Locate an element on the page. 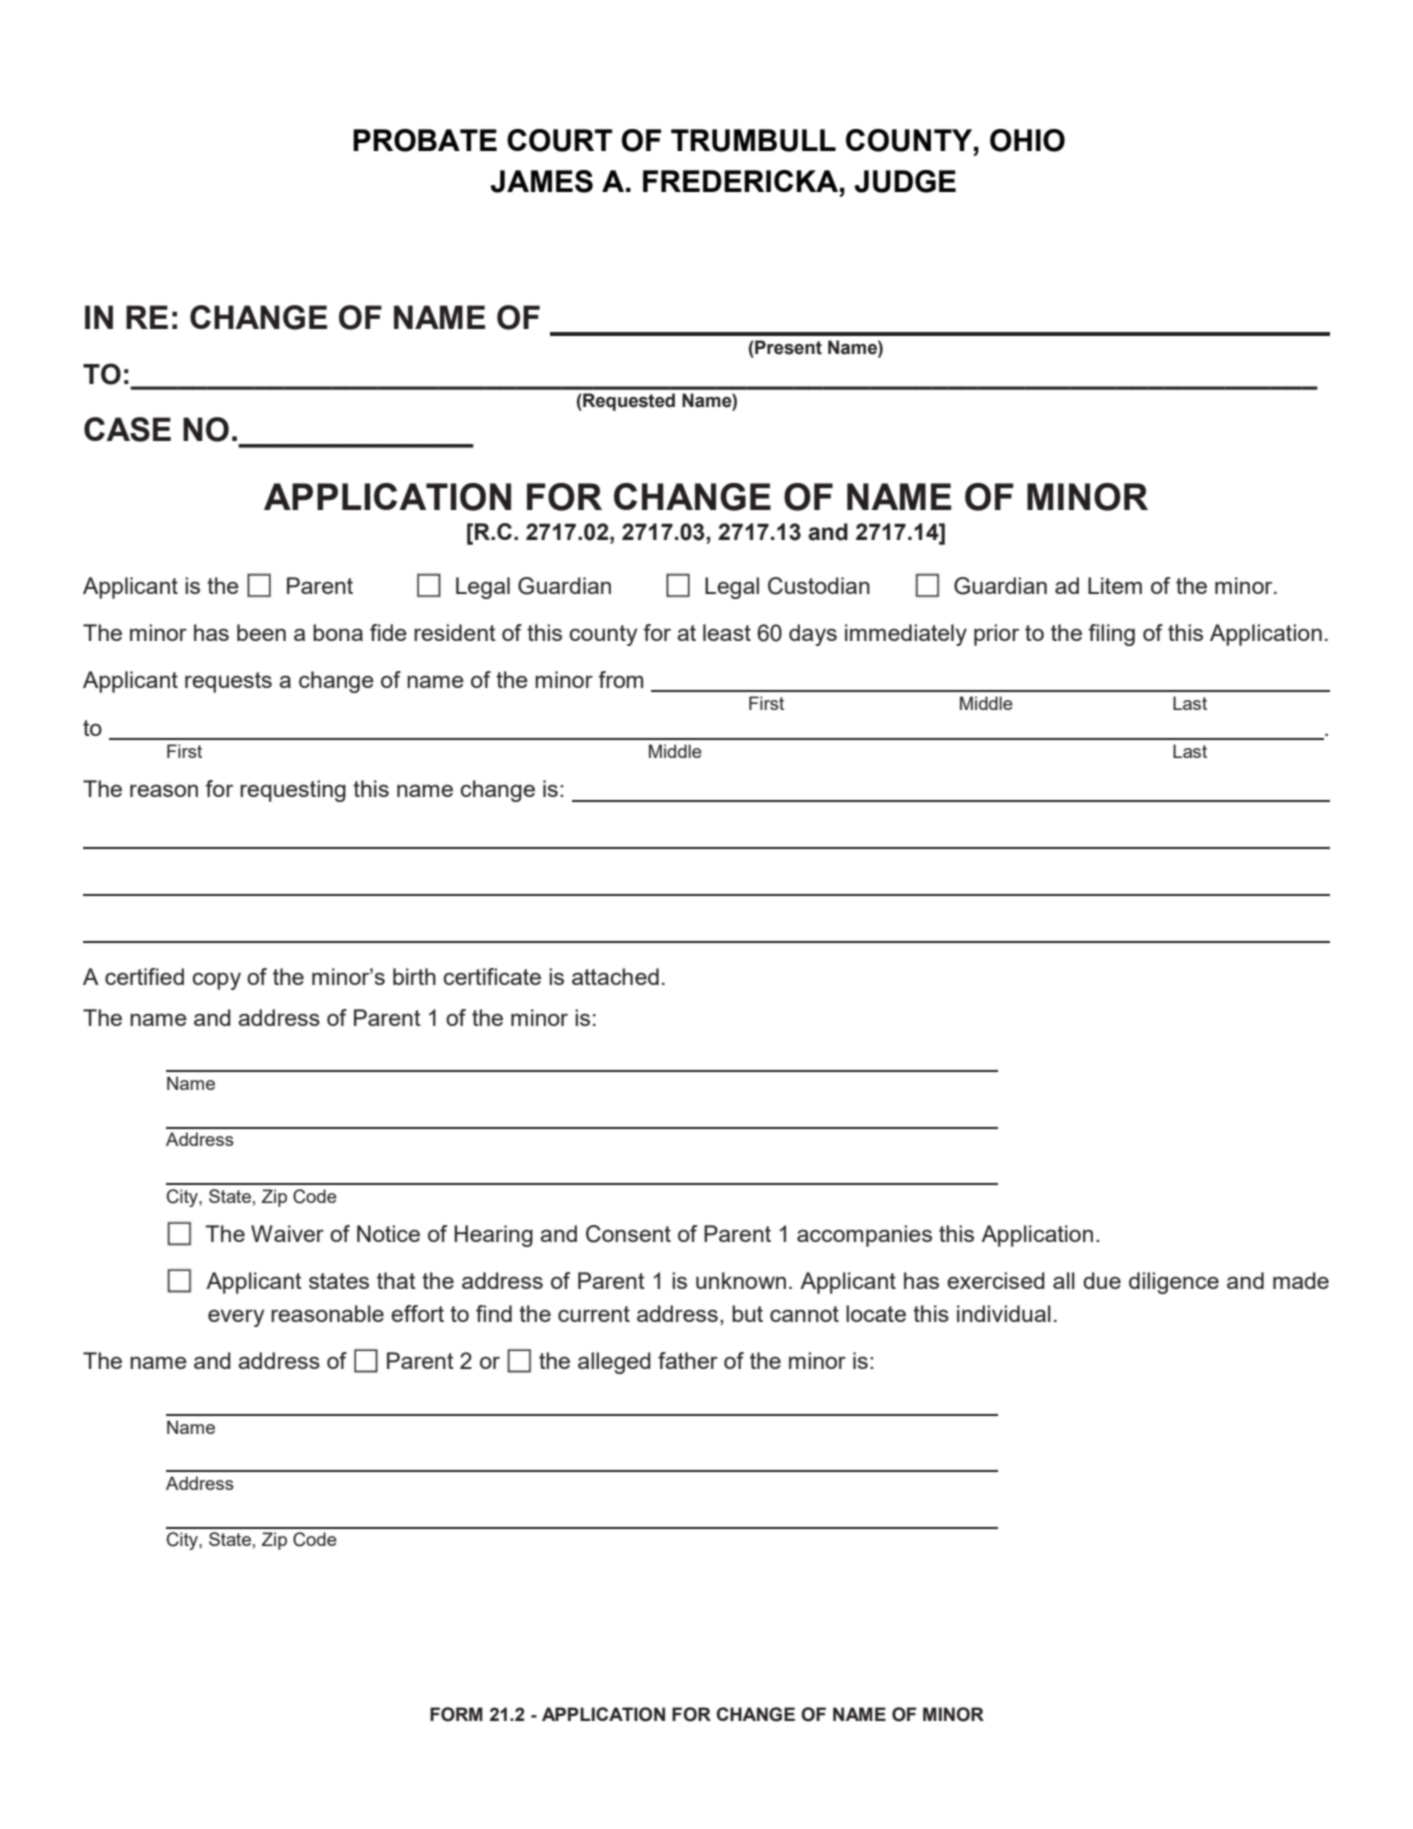 The height and width of the page is (1829, 1413). individual is located at coordinates (1004, 1313).
